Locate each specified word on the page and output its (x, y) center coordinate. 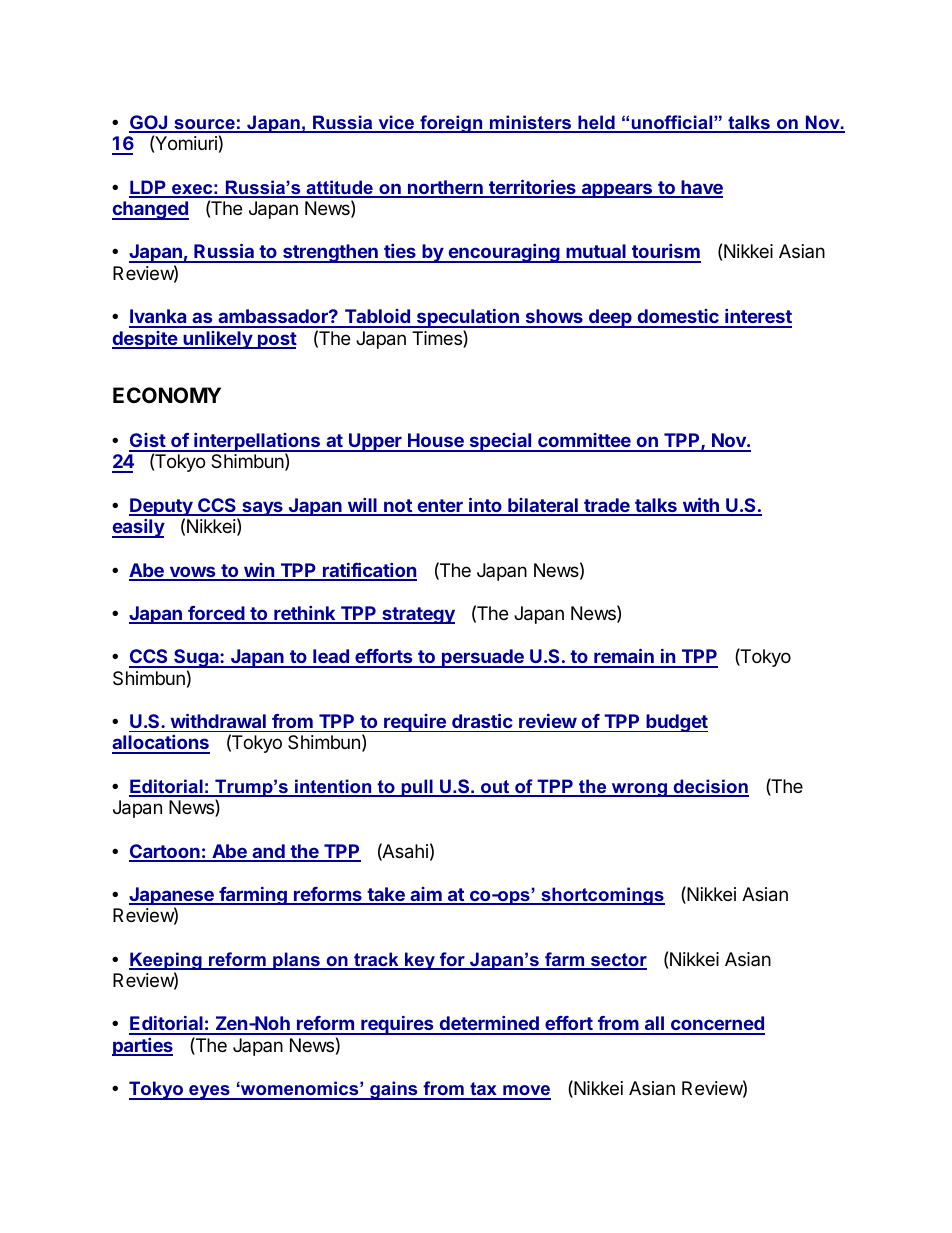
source (204, 125)
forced (216, 614)
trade (607, 506)
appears (617, 190)
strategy (417, 615)
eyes (209, 1092)
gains (394, 1090)
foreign (451, 124)
